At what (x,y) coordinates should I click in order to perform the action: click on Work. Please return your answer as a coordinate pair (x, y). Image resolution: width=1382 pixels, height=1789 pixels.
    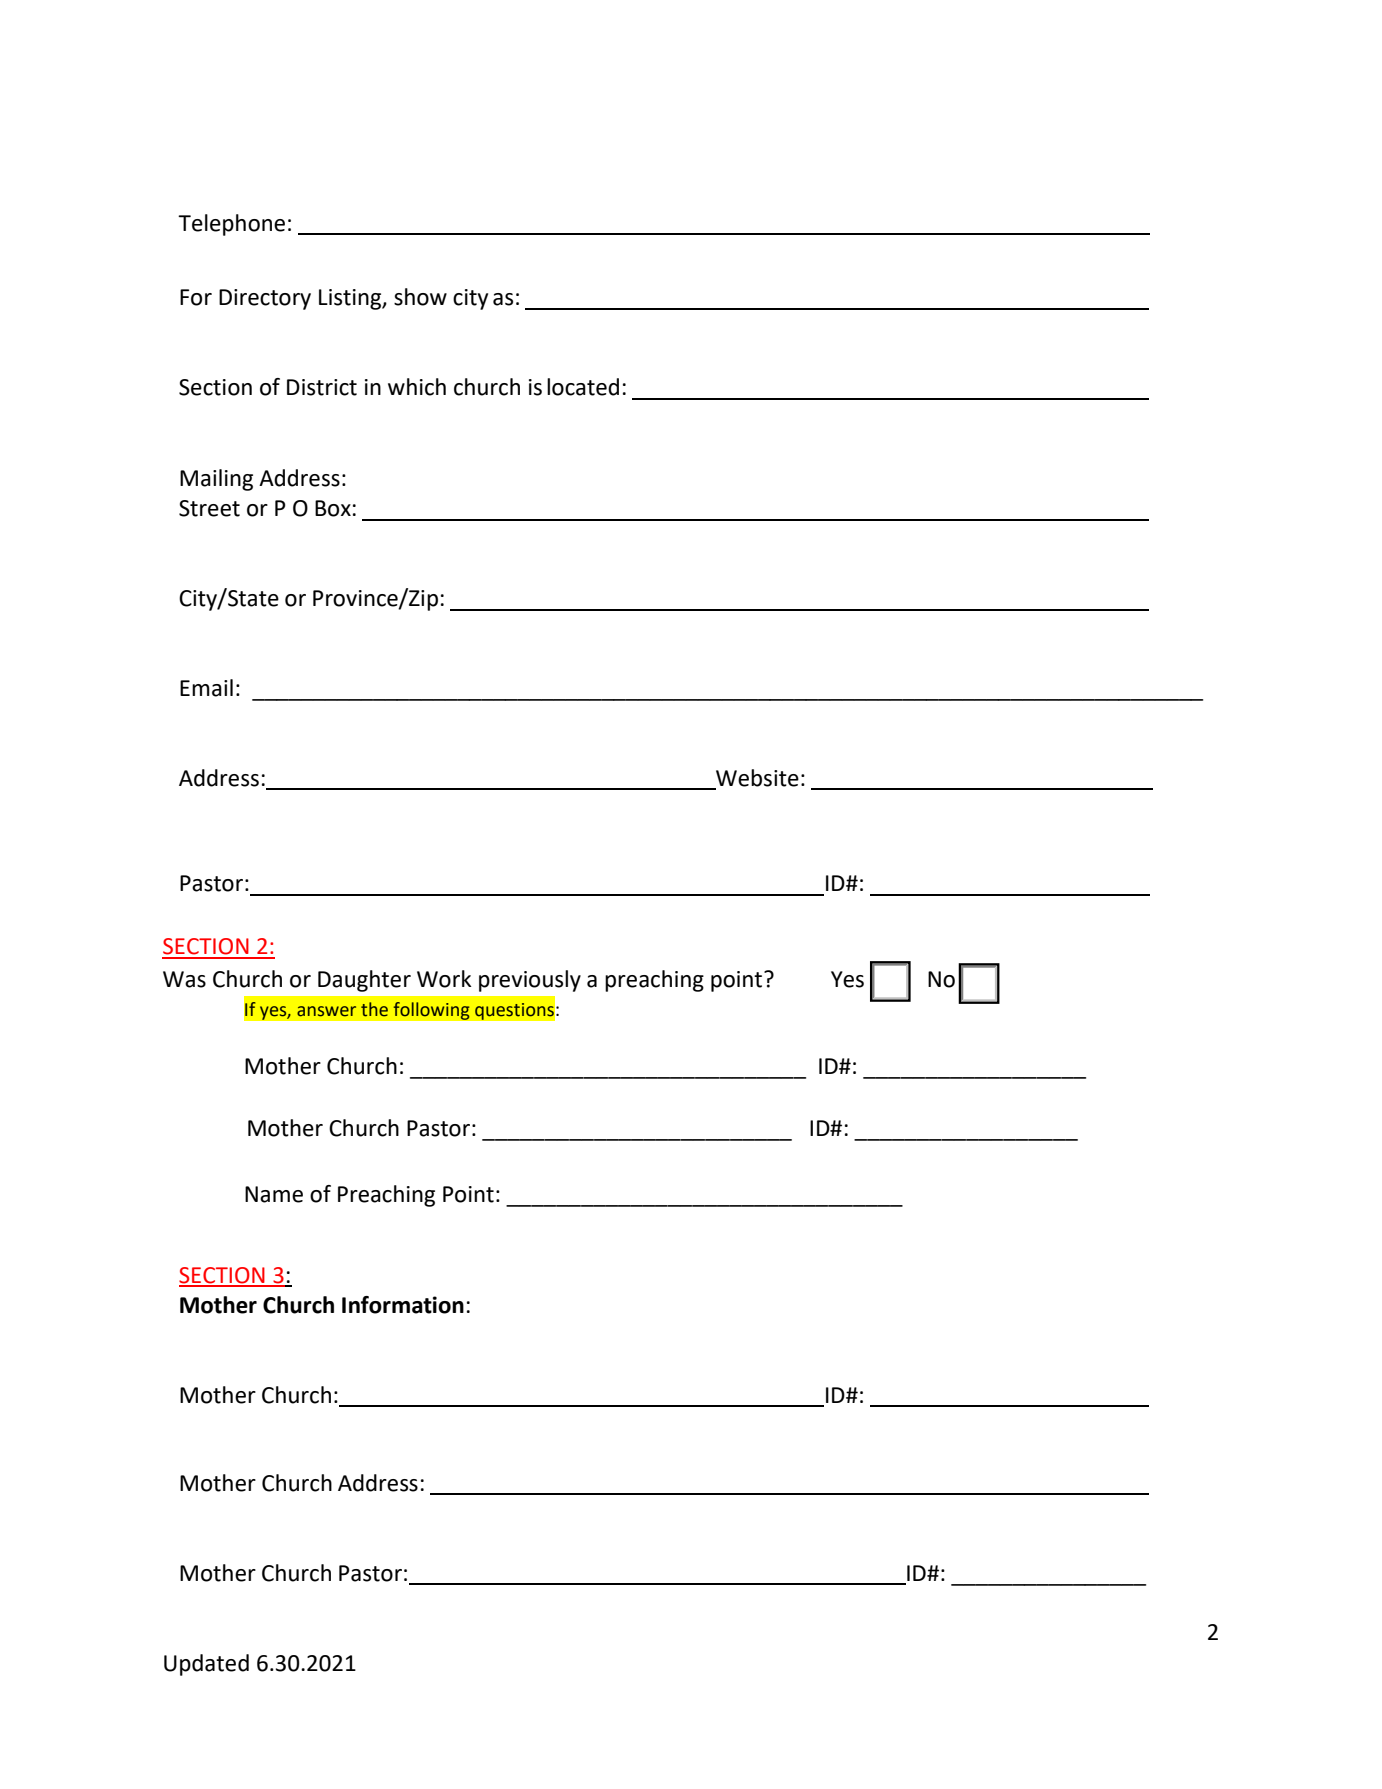
    Looking at the image, I should click on (444, 979).
